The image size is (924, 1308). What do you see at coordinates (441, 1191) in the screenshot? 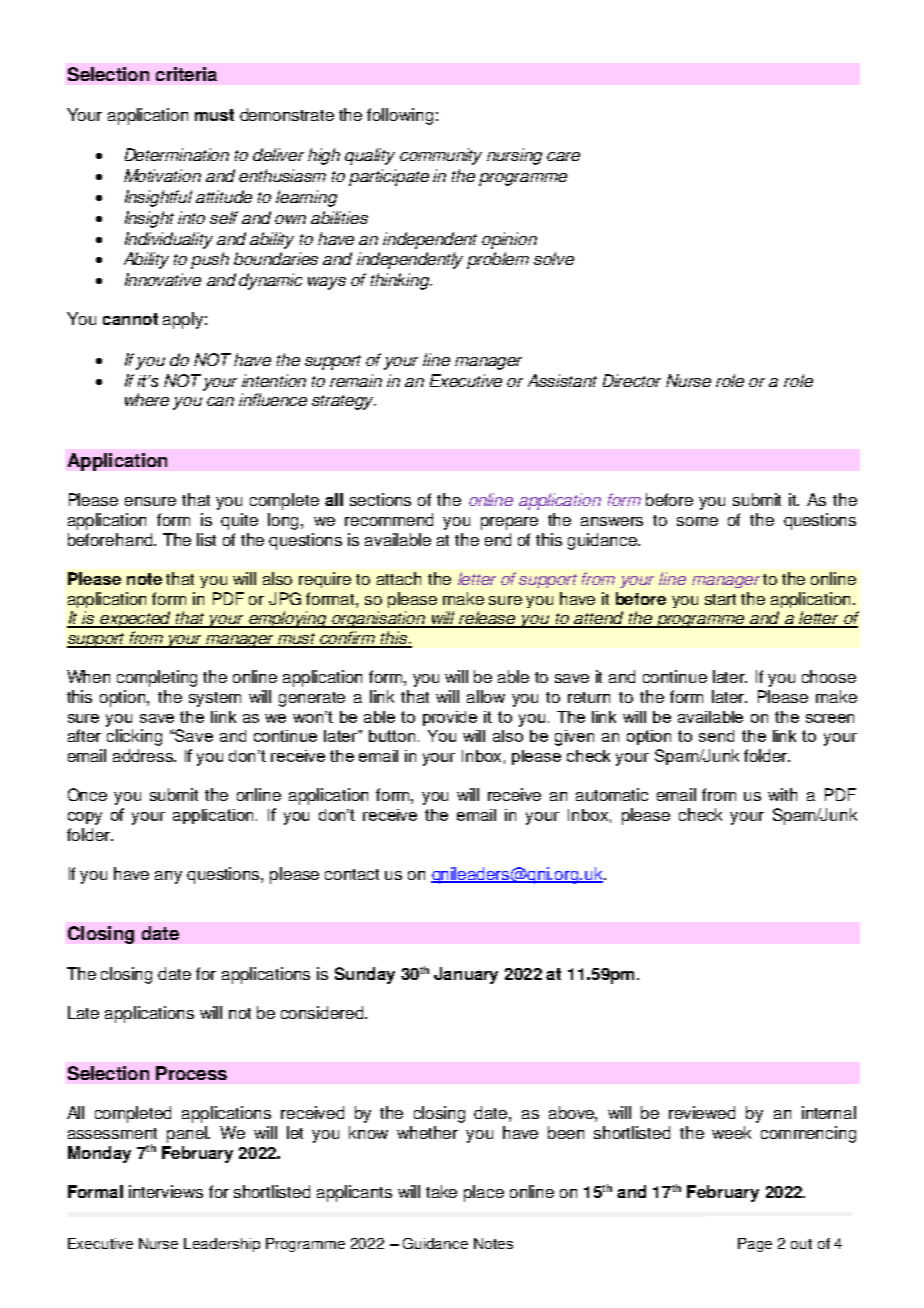
I see `take` at bounding box center [441, 1191].
